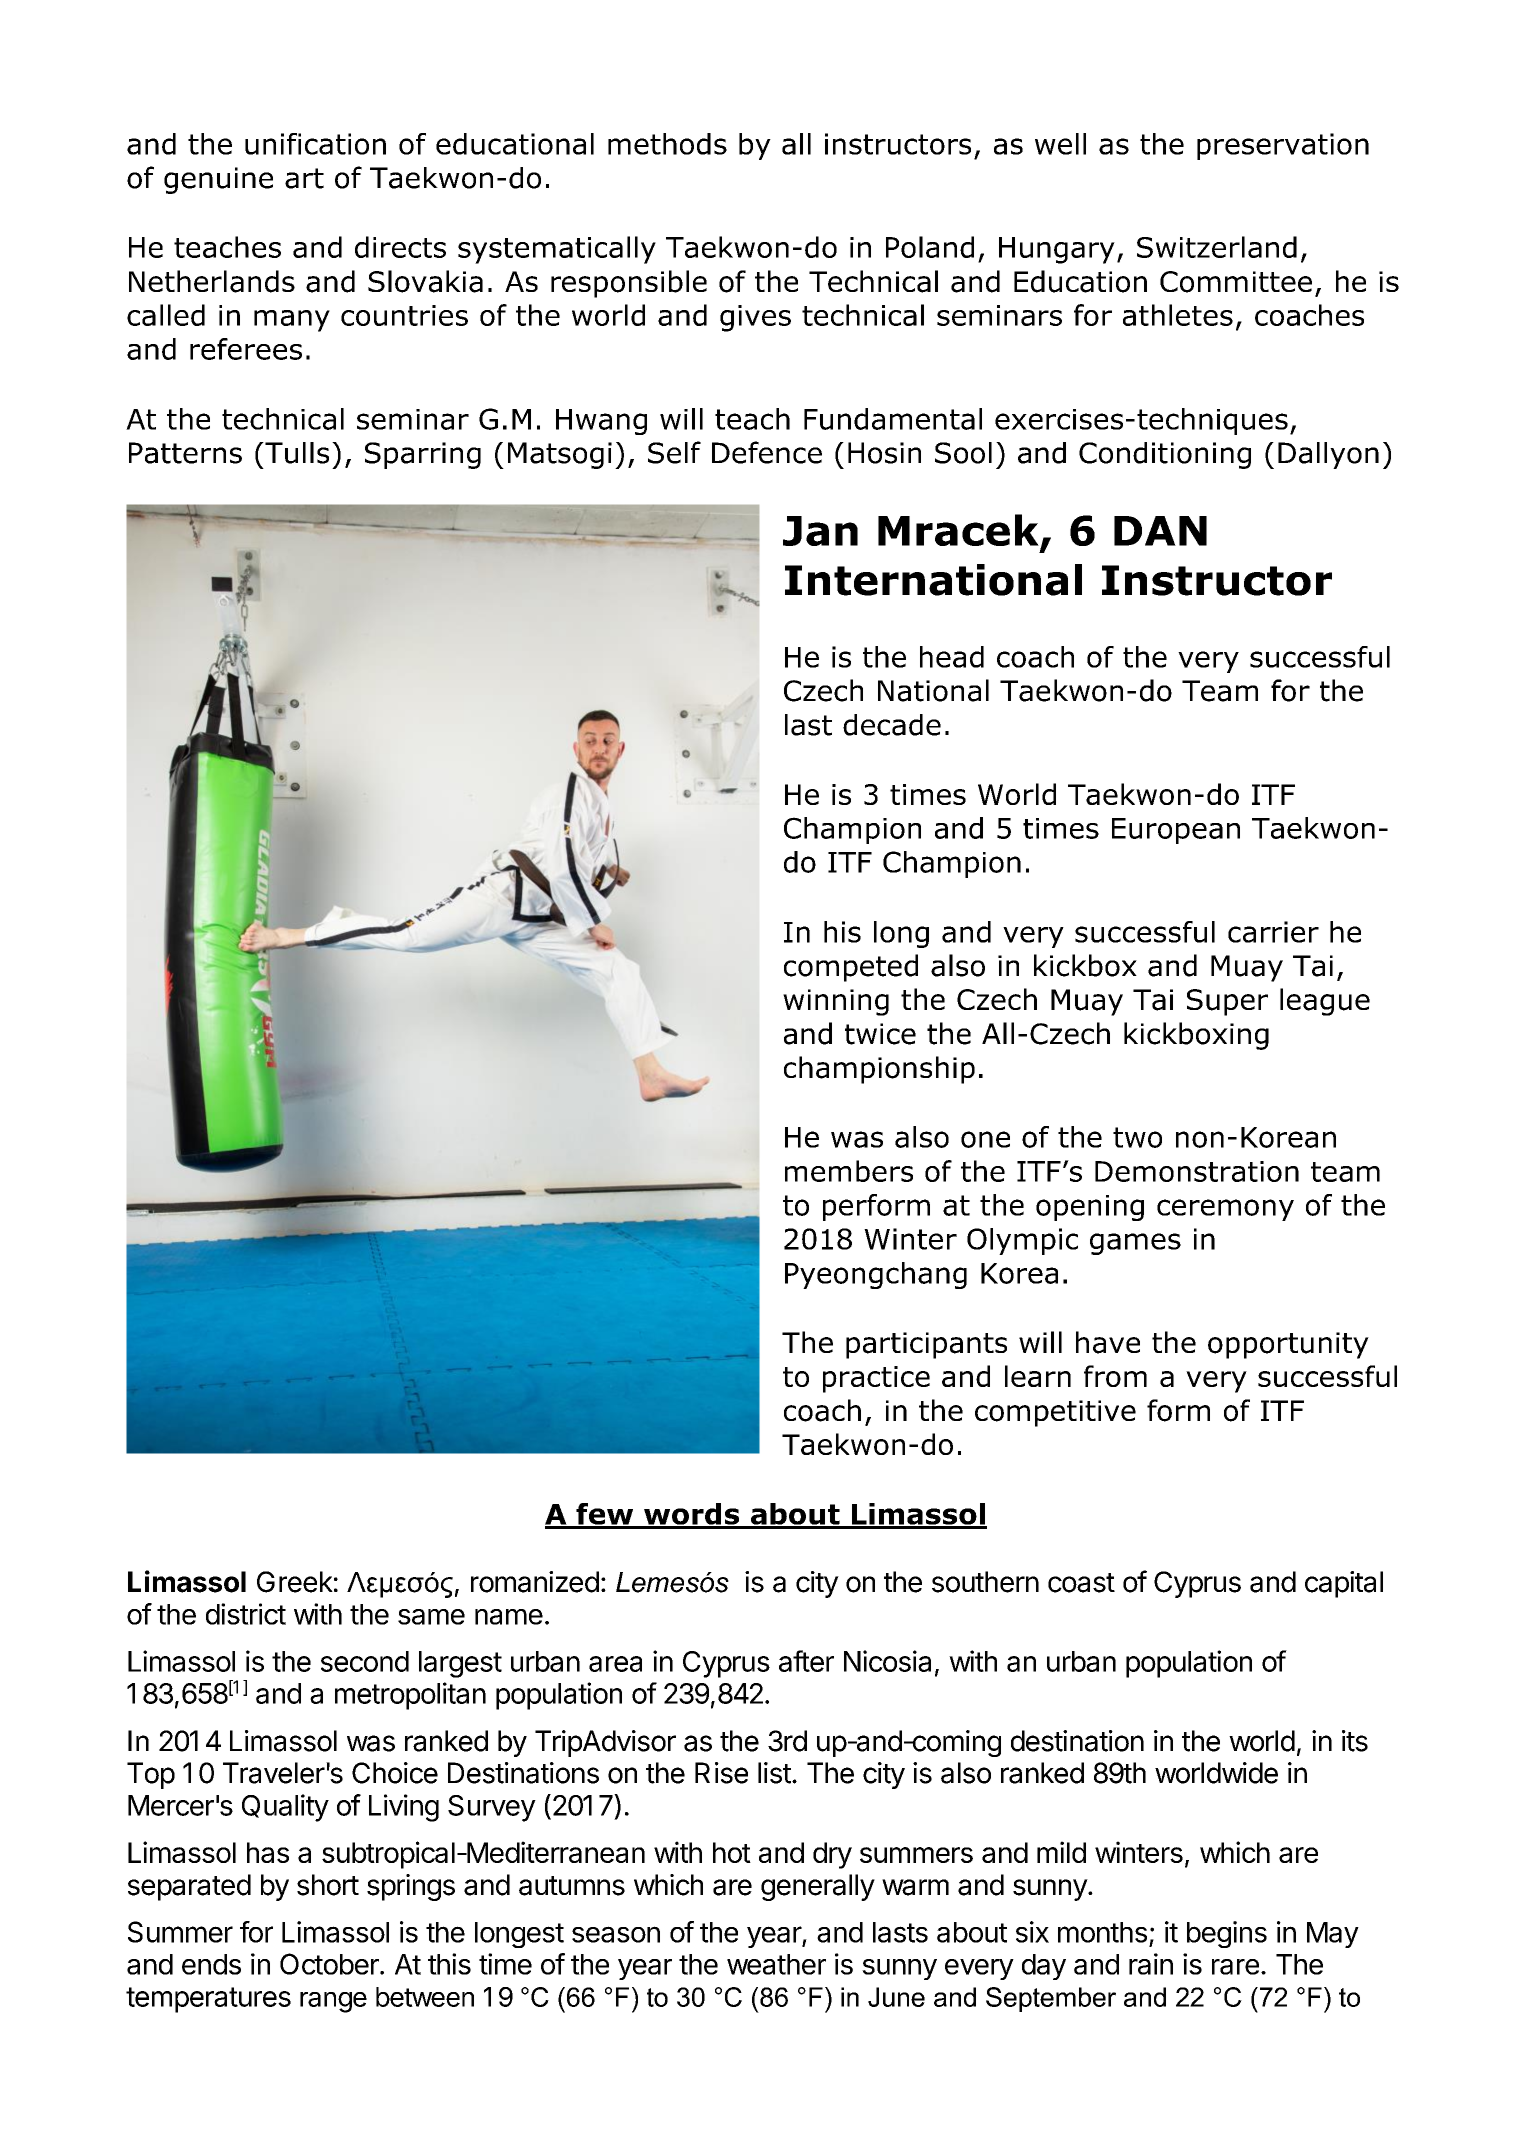  I want to click on twice, so click(880, 1034).
